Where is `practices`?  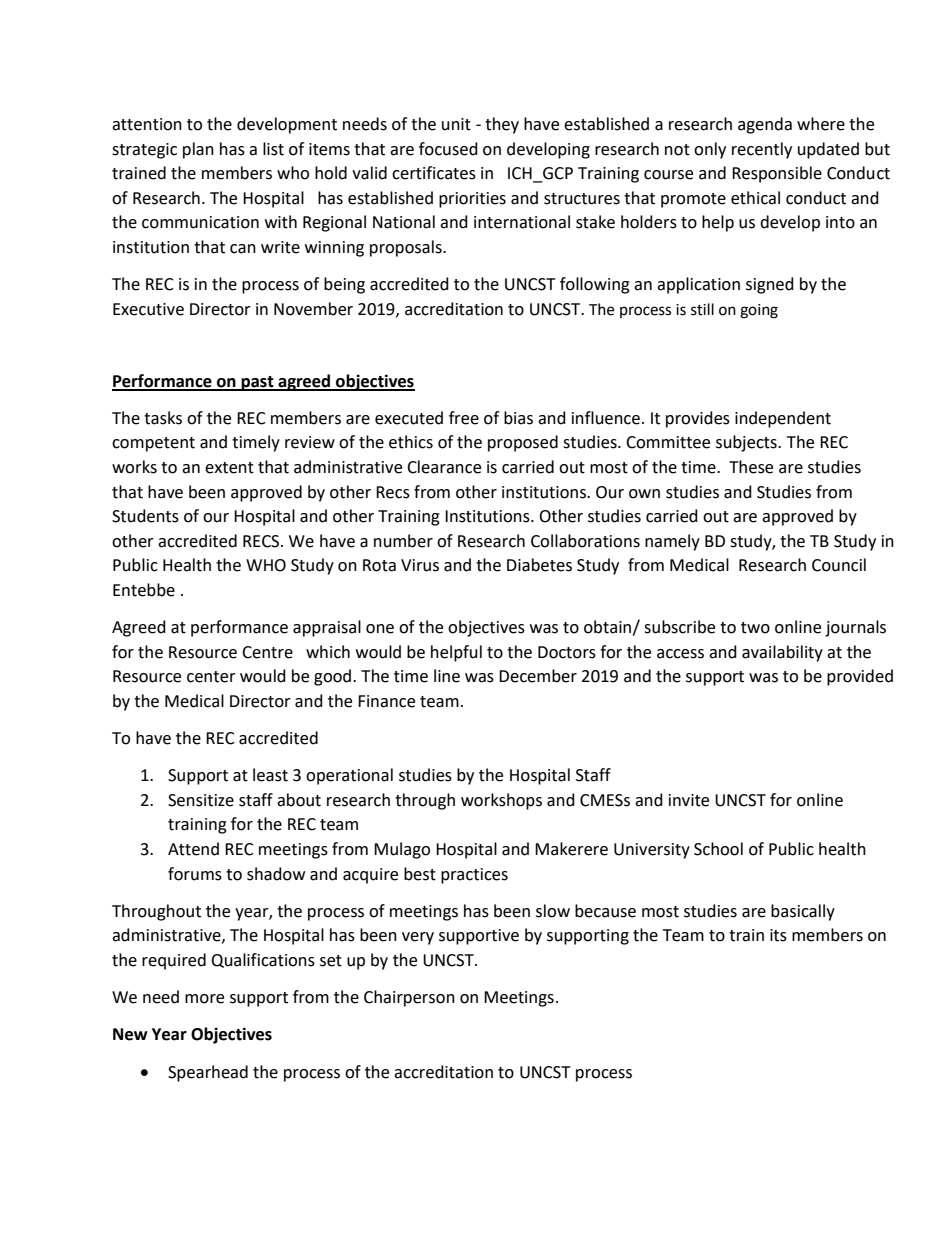
practices is located at coordinates (474, 876).
